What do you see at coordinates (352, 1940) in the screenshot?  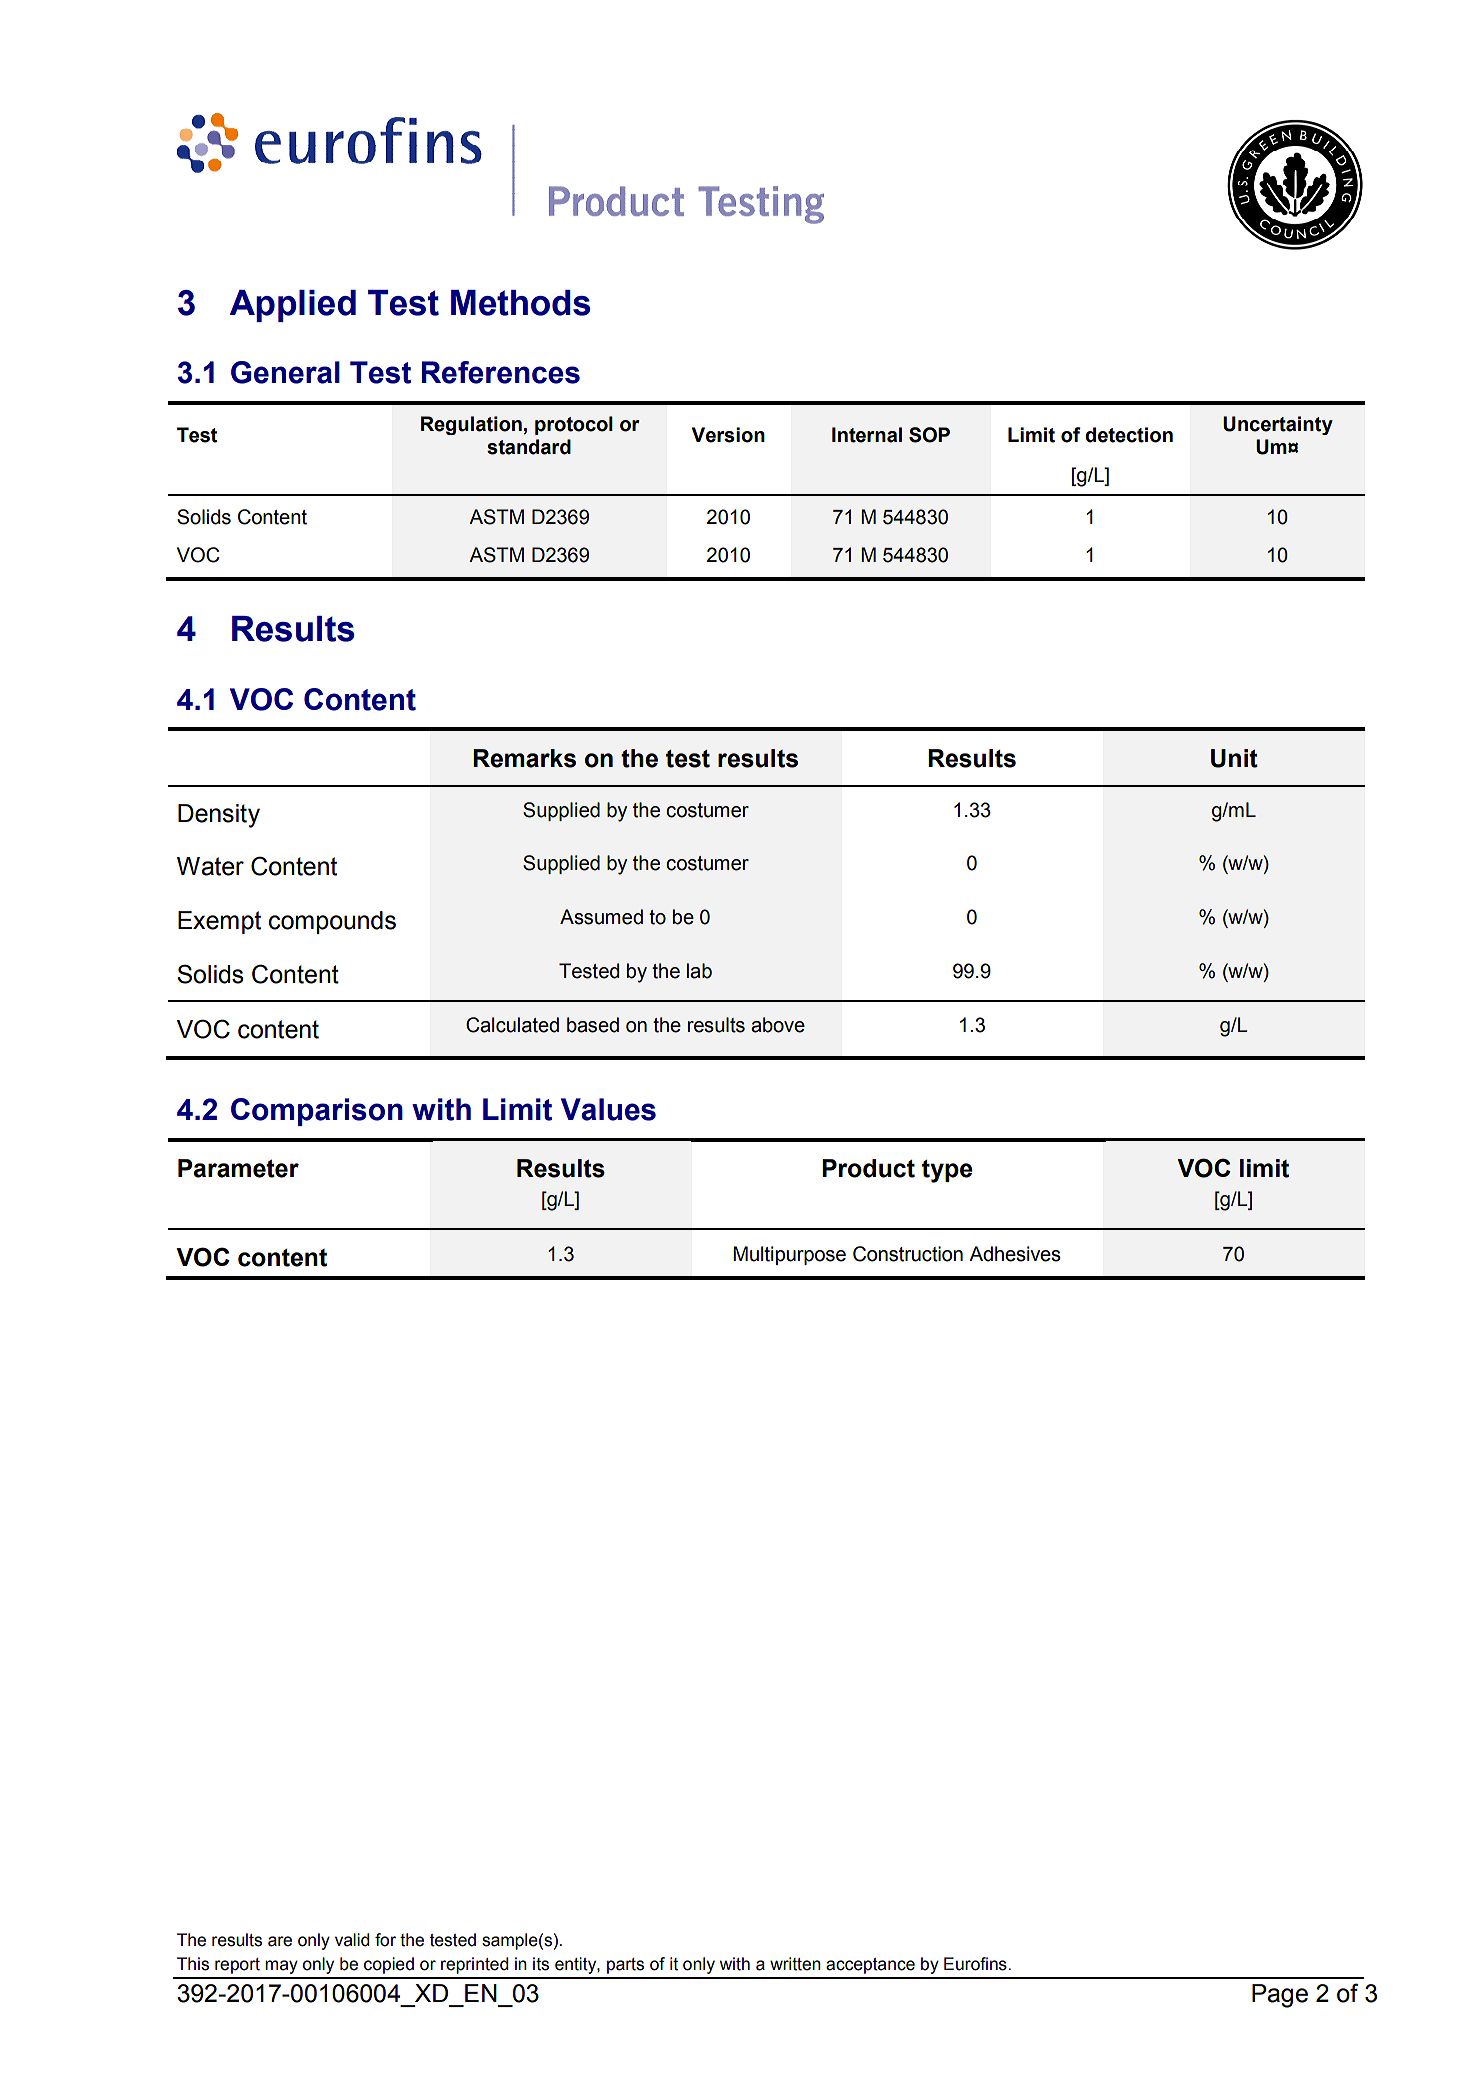 I see `valid` at bounding box center [352, 1940].
